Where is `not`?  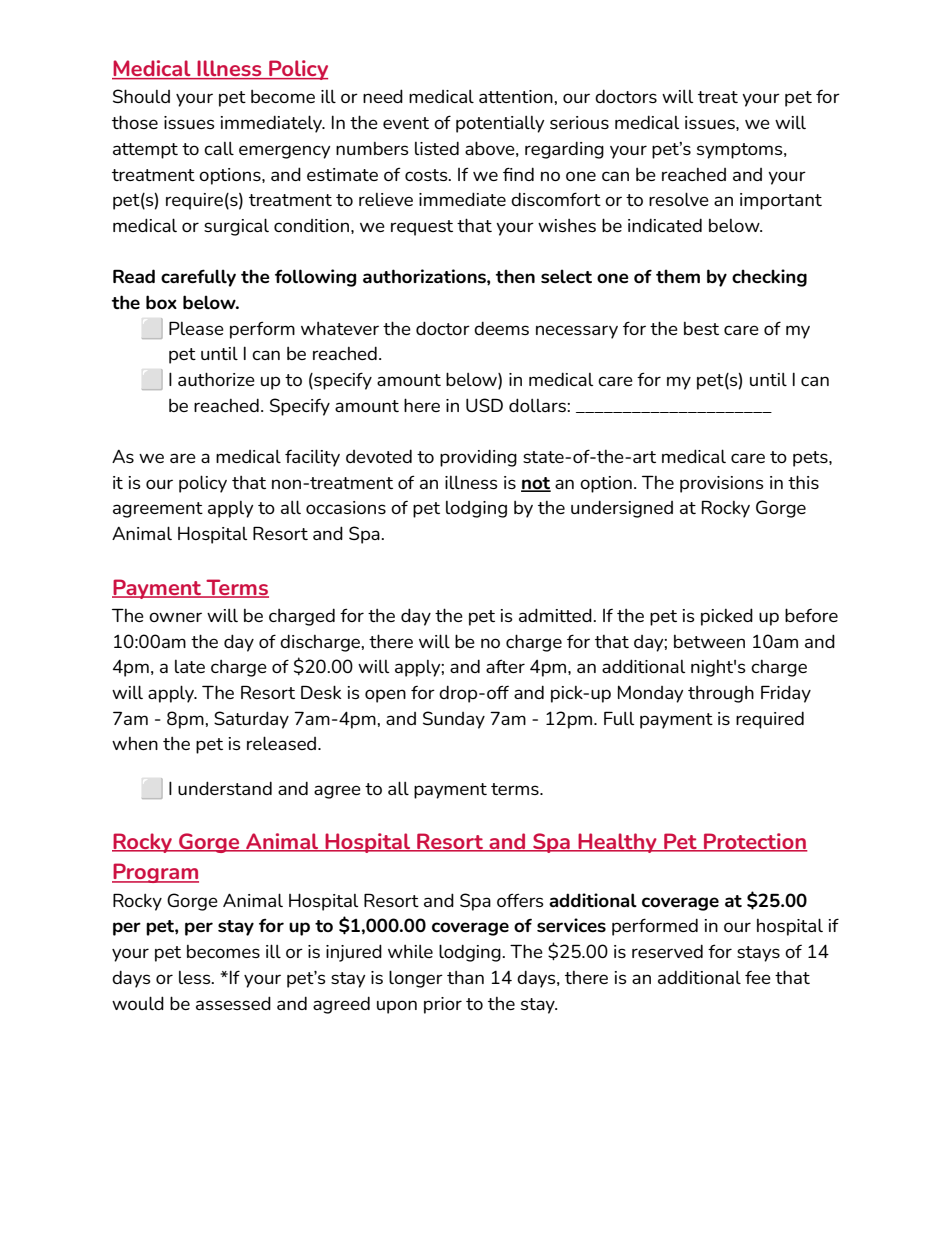 not is located at coordinates (536, 484).
